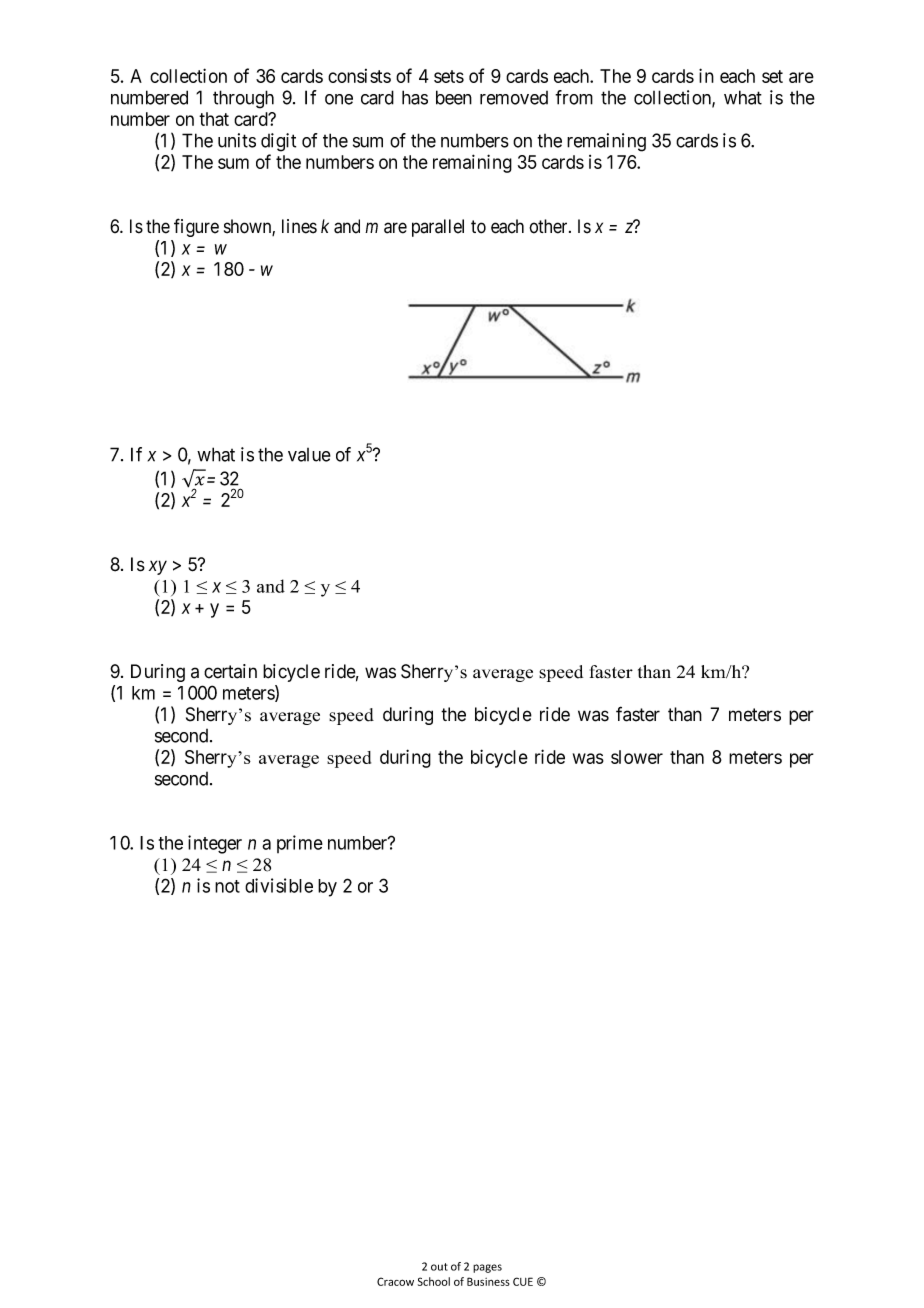  Describe the element at coordinates (415, 97) in the document. I see `has` at that location.
